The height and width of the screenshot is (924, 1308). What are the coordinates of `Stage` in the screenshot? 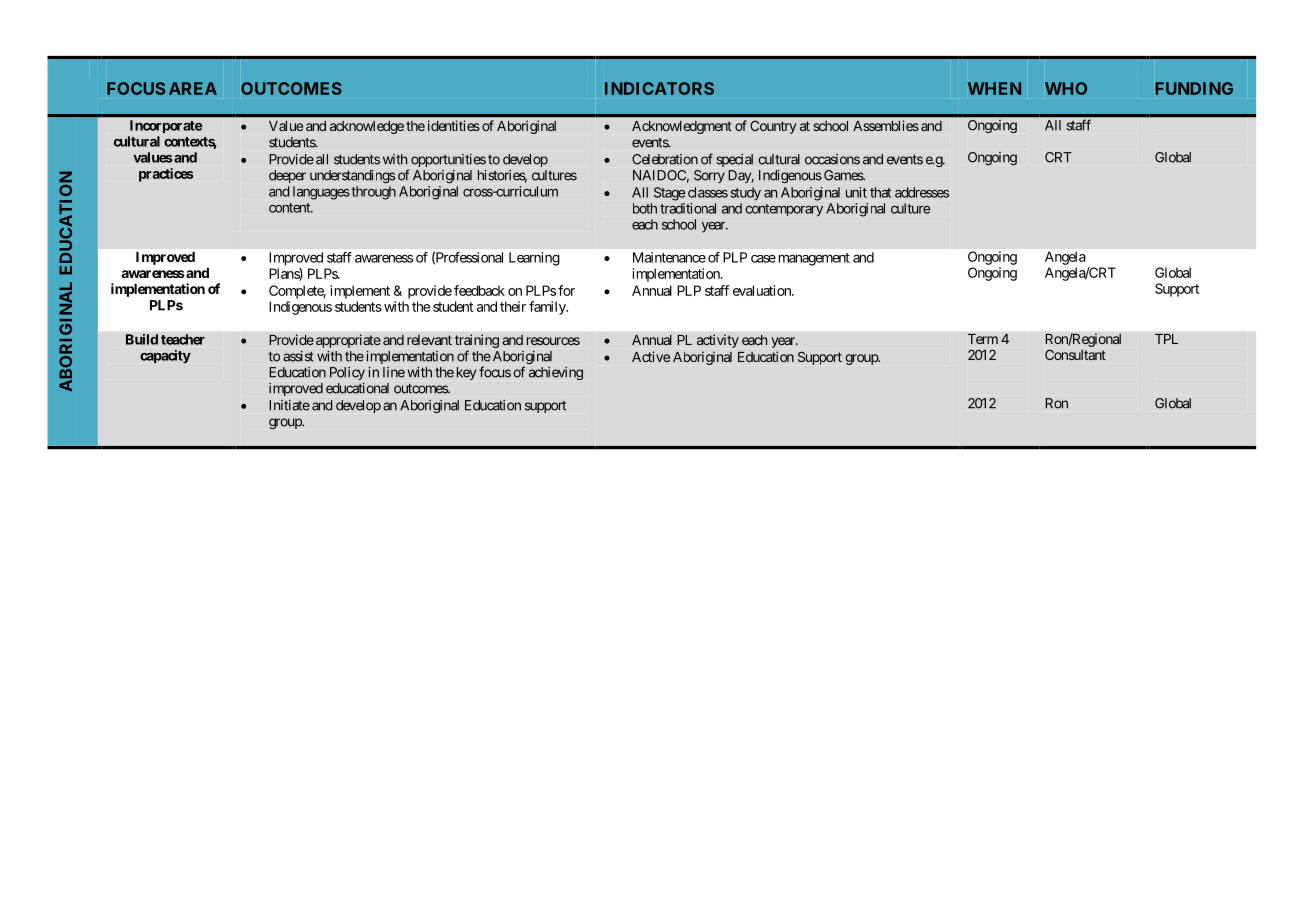 It's located at (669, 194).
